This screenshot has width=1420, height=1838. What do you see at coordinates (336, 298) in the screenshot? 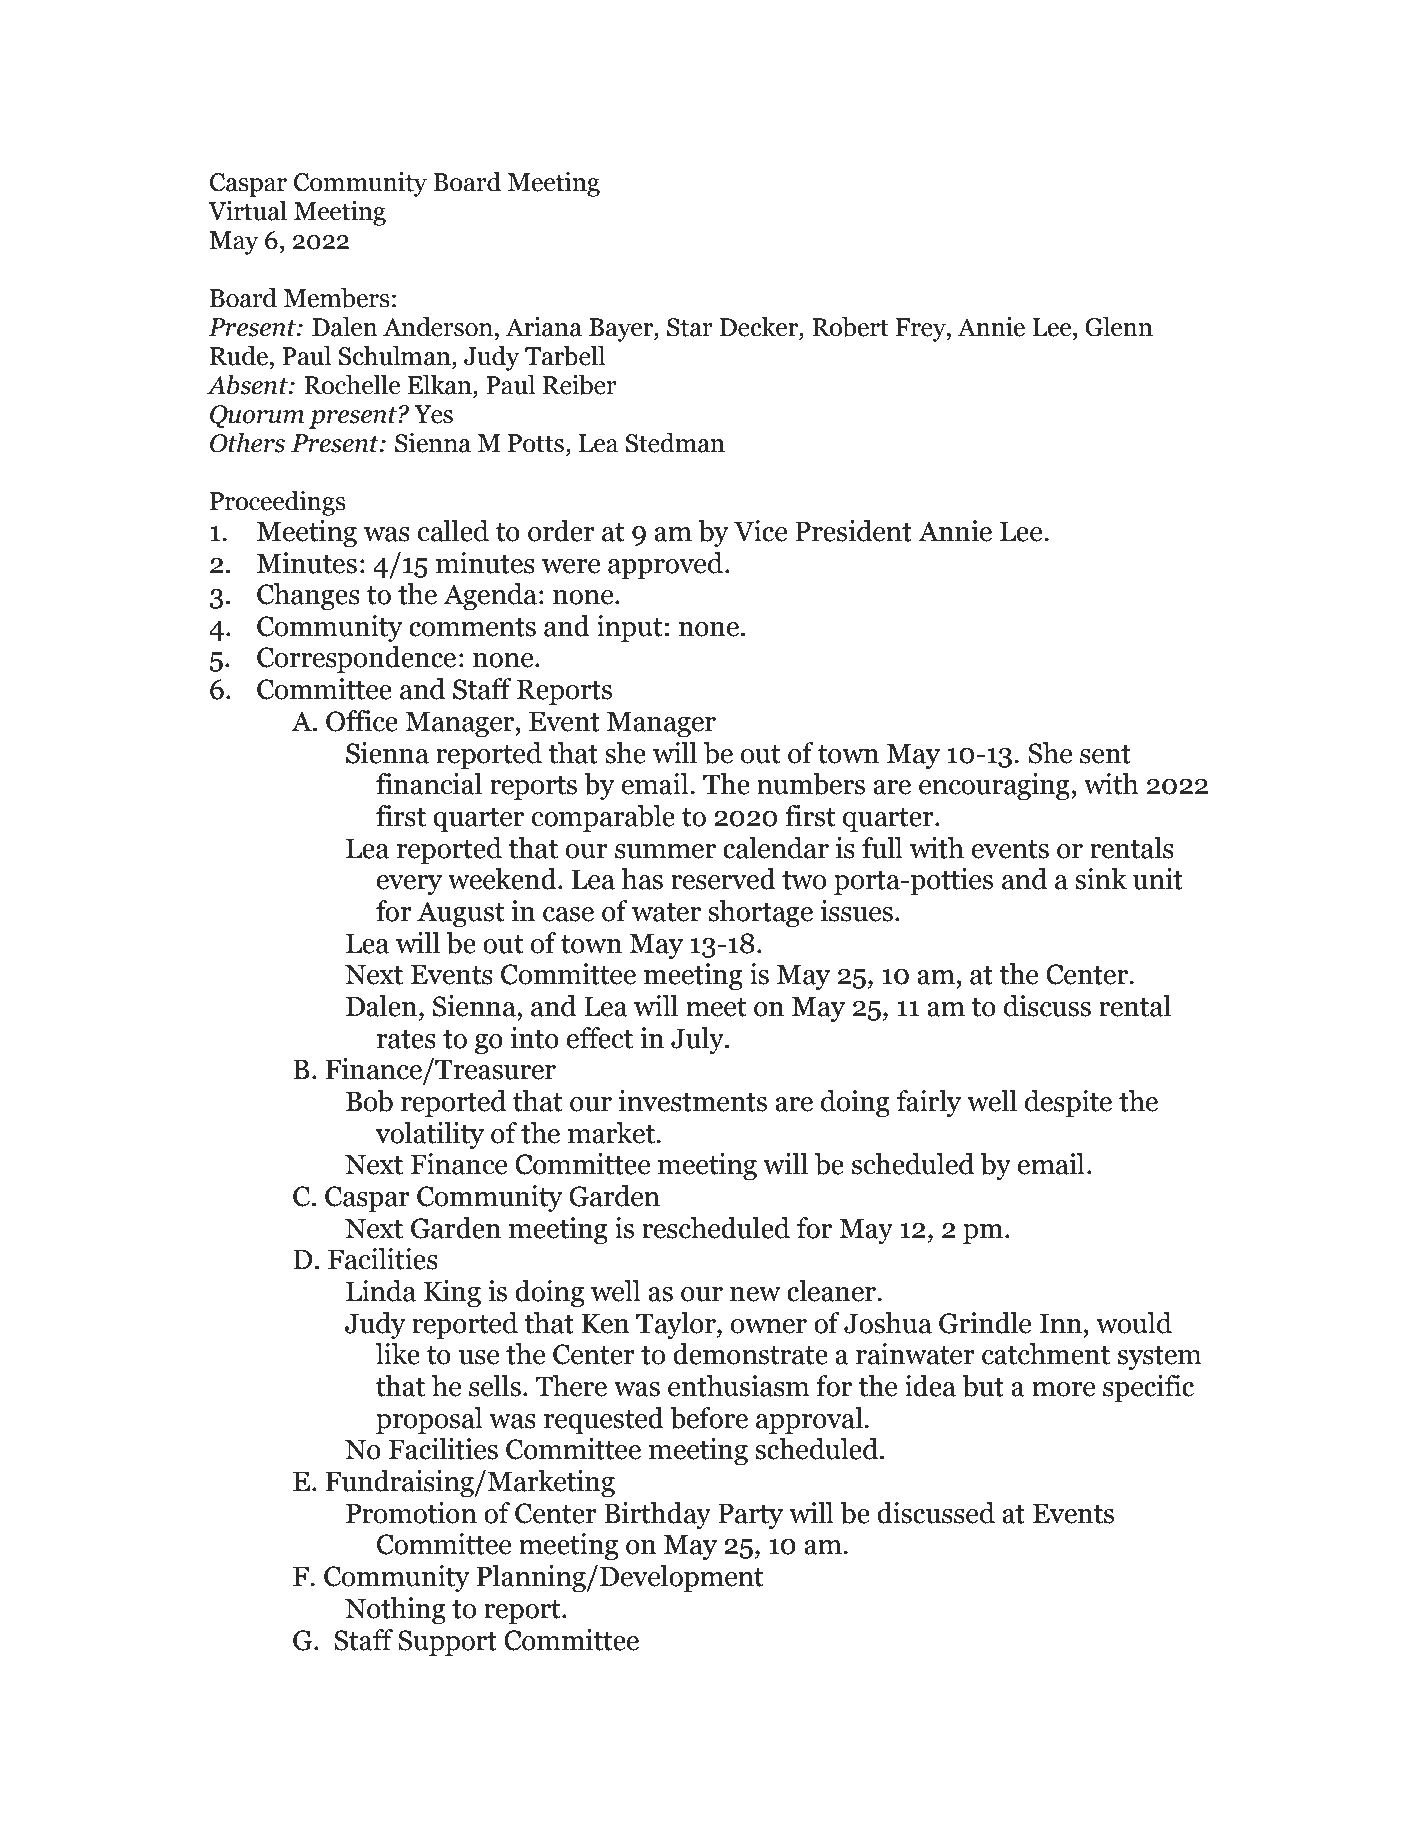
I see `Members` at bounding box center [336, 298].
